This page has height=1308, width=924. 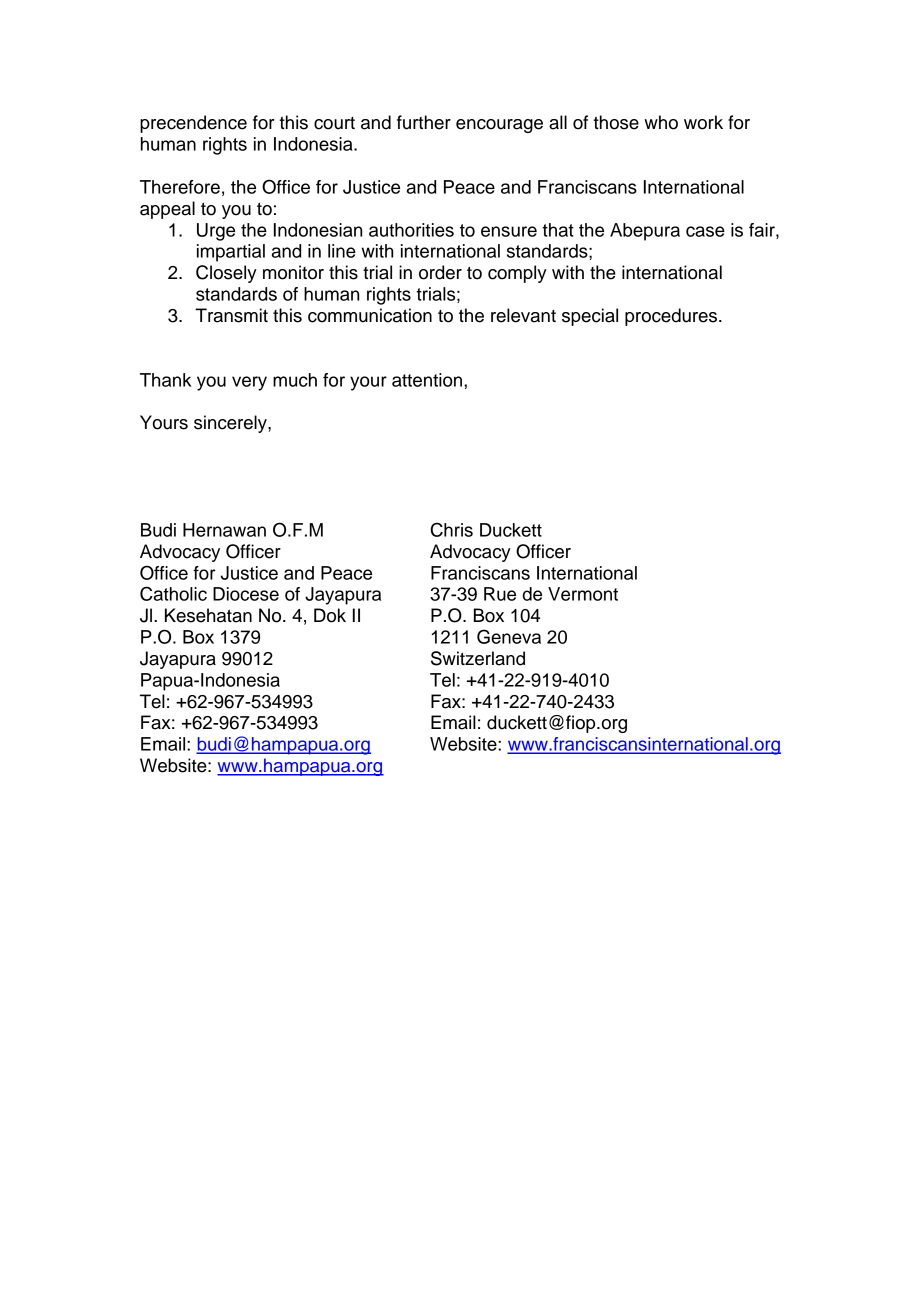 What do you see at coordinates (428, 380) in the page?
I see `attention` at bounding box center [428, 380].
